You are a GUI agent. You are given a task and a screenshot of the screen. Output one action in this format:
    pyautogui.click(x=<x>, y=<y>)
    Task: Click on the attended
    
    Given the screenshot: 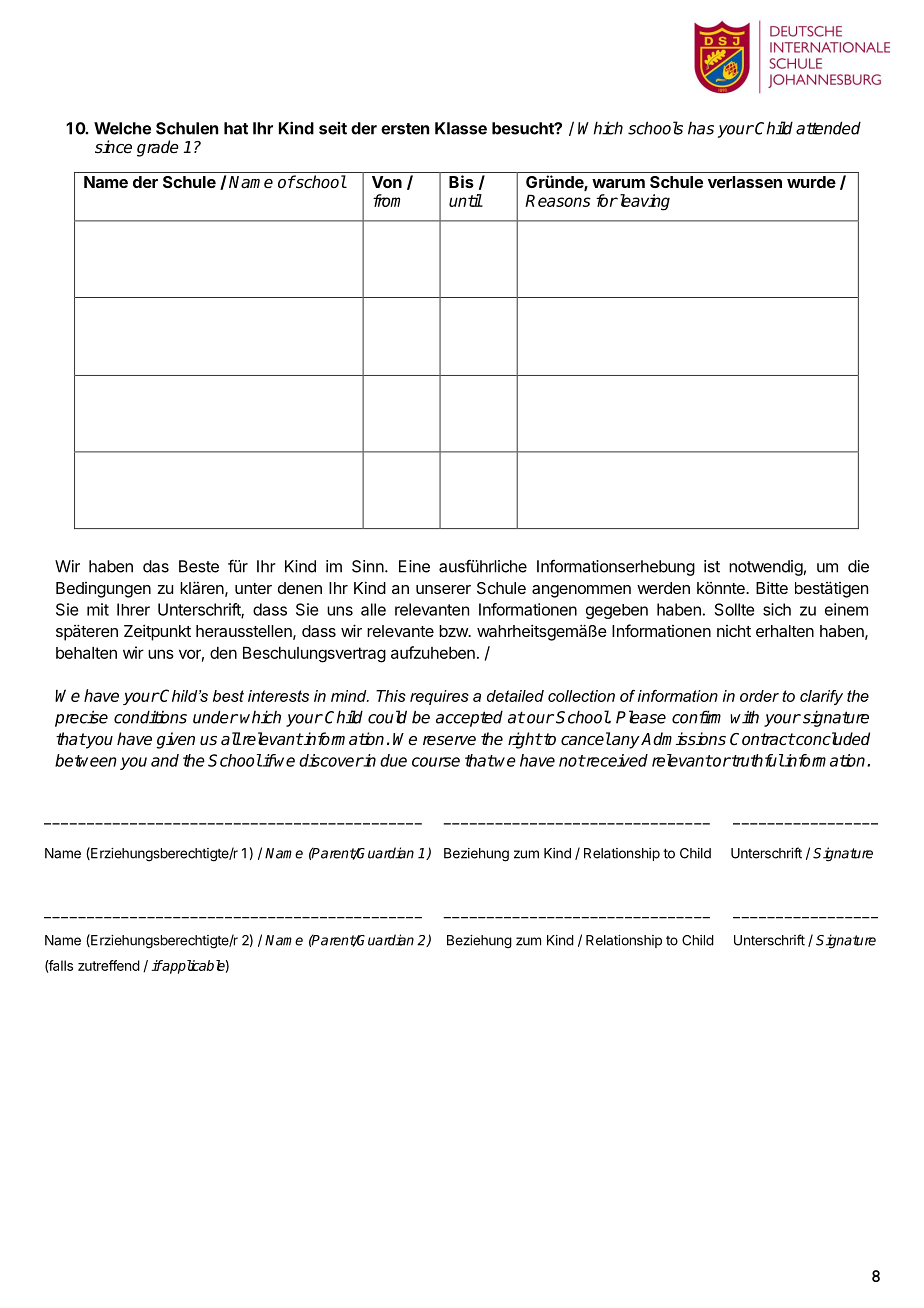 What is the action you would take?
    pyautogui.click(x=828, y=128)
